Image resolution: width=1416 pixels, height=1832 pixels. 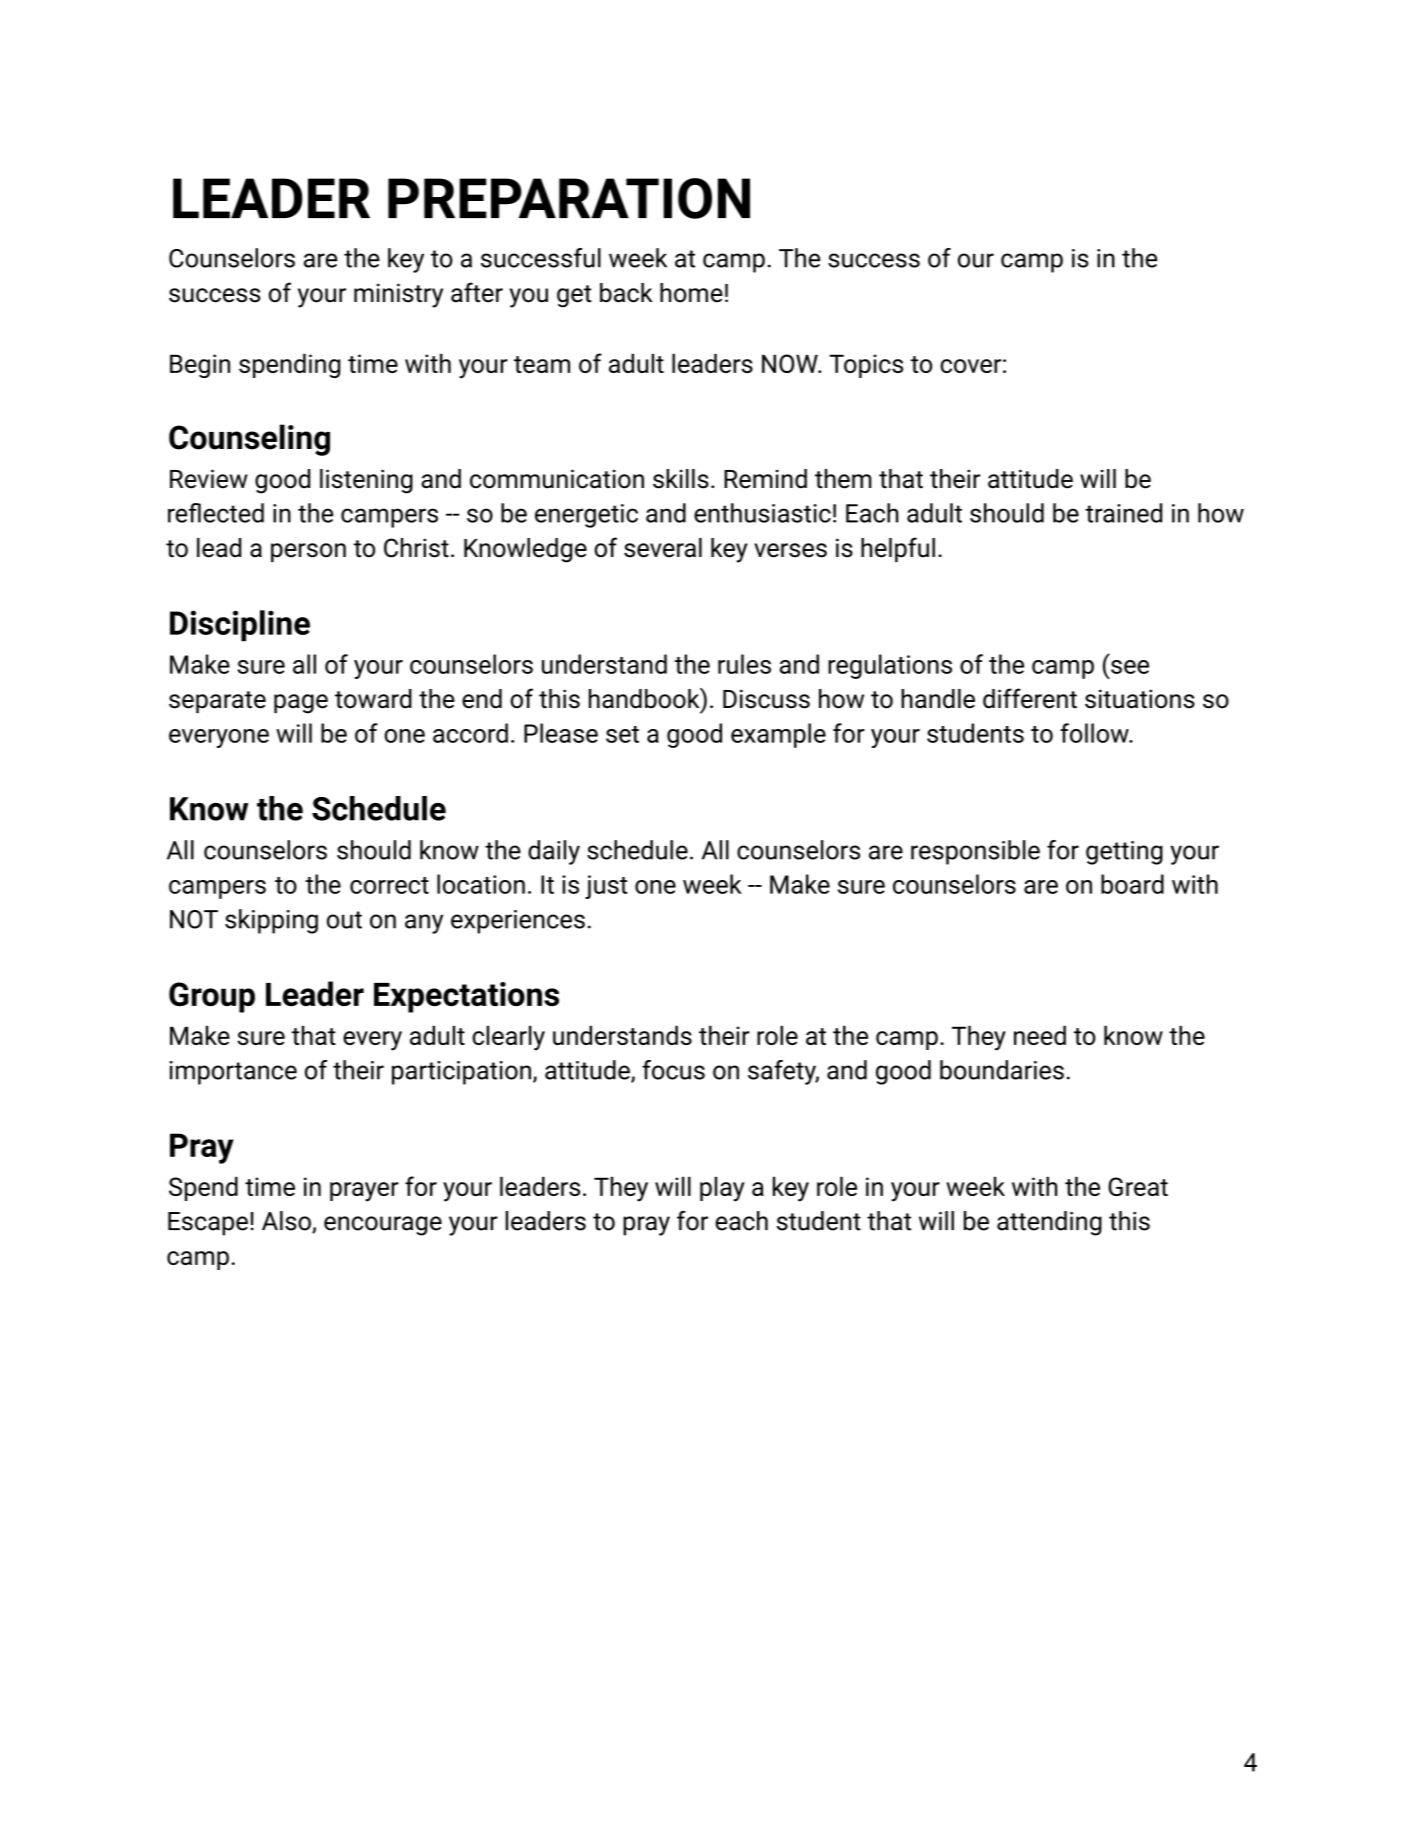 What do you see at coordinates (645, 698) in the screenshot?
I see `handbook` at bounding box center [645, 698].
